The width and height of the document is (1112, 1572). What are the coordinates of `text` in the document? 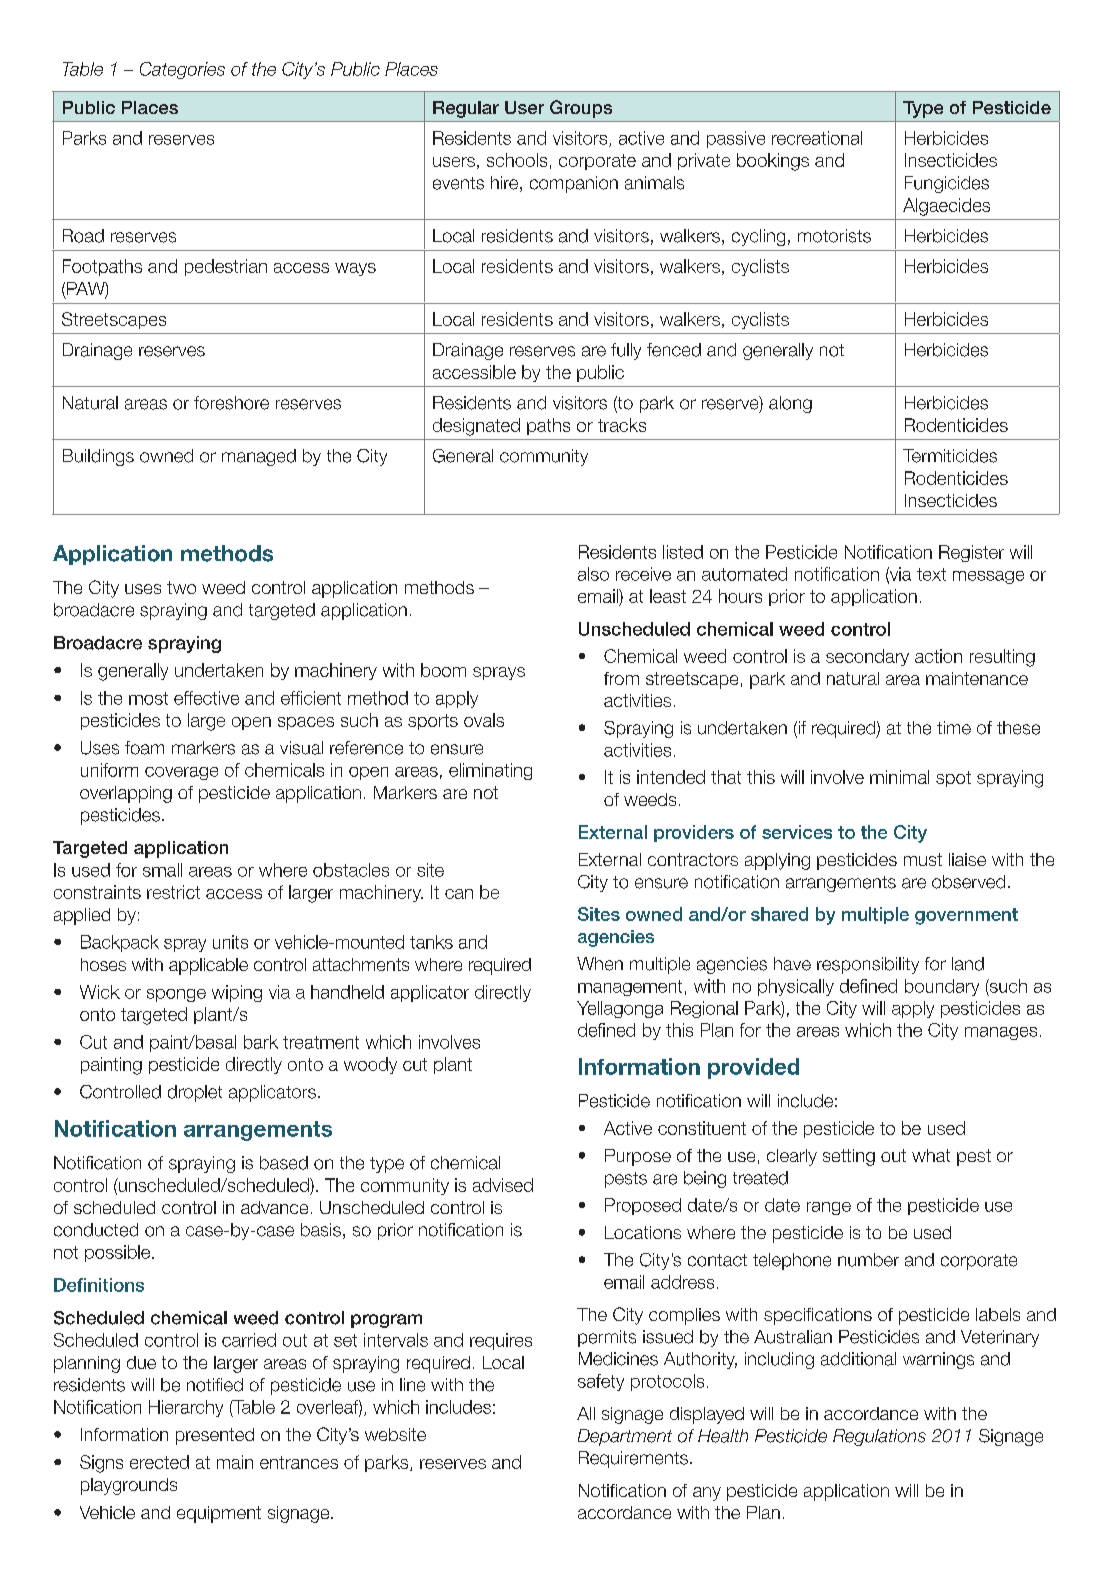 It's located at (931, 574).
